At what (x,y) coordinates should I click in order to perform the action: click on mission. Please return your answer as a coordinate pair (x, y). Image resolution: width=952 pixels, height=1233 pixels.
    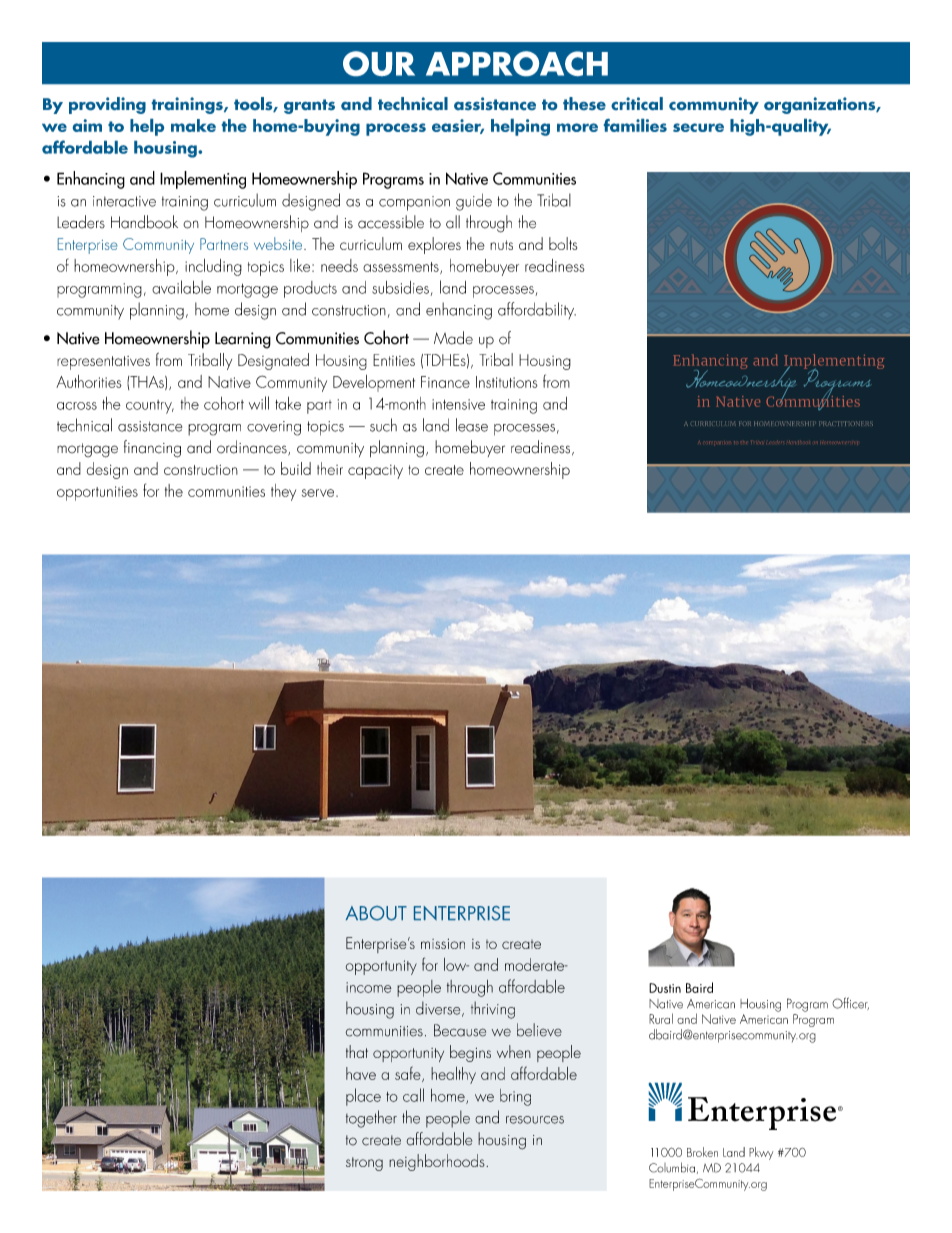
    Looking at the image, I should click on (443, 944).
